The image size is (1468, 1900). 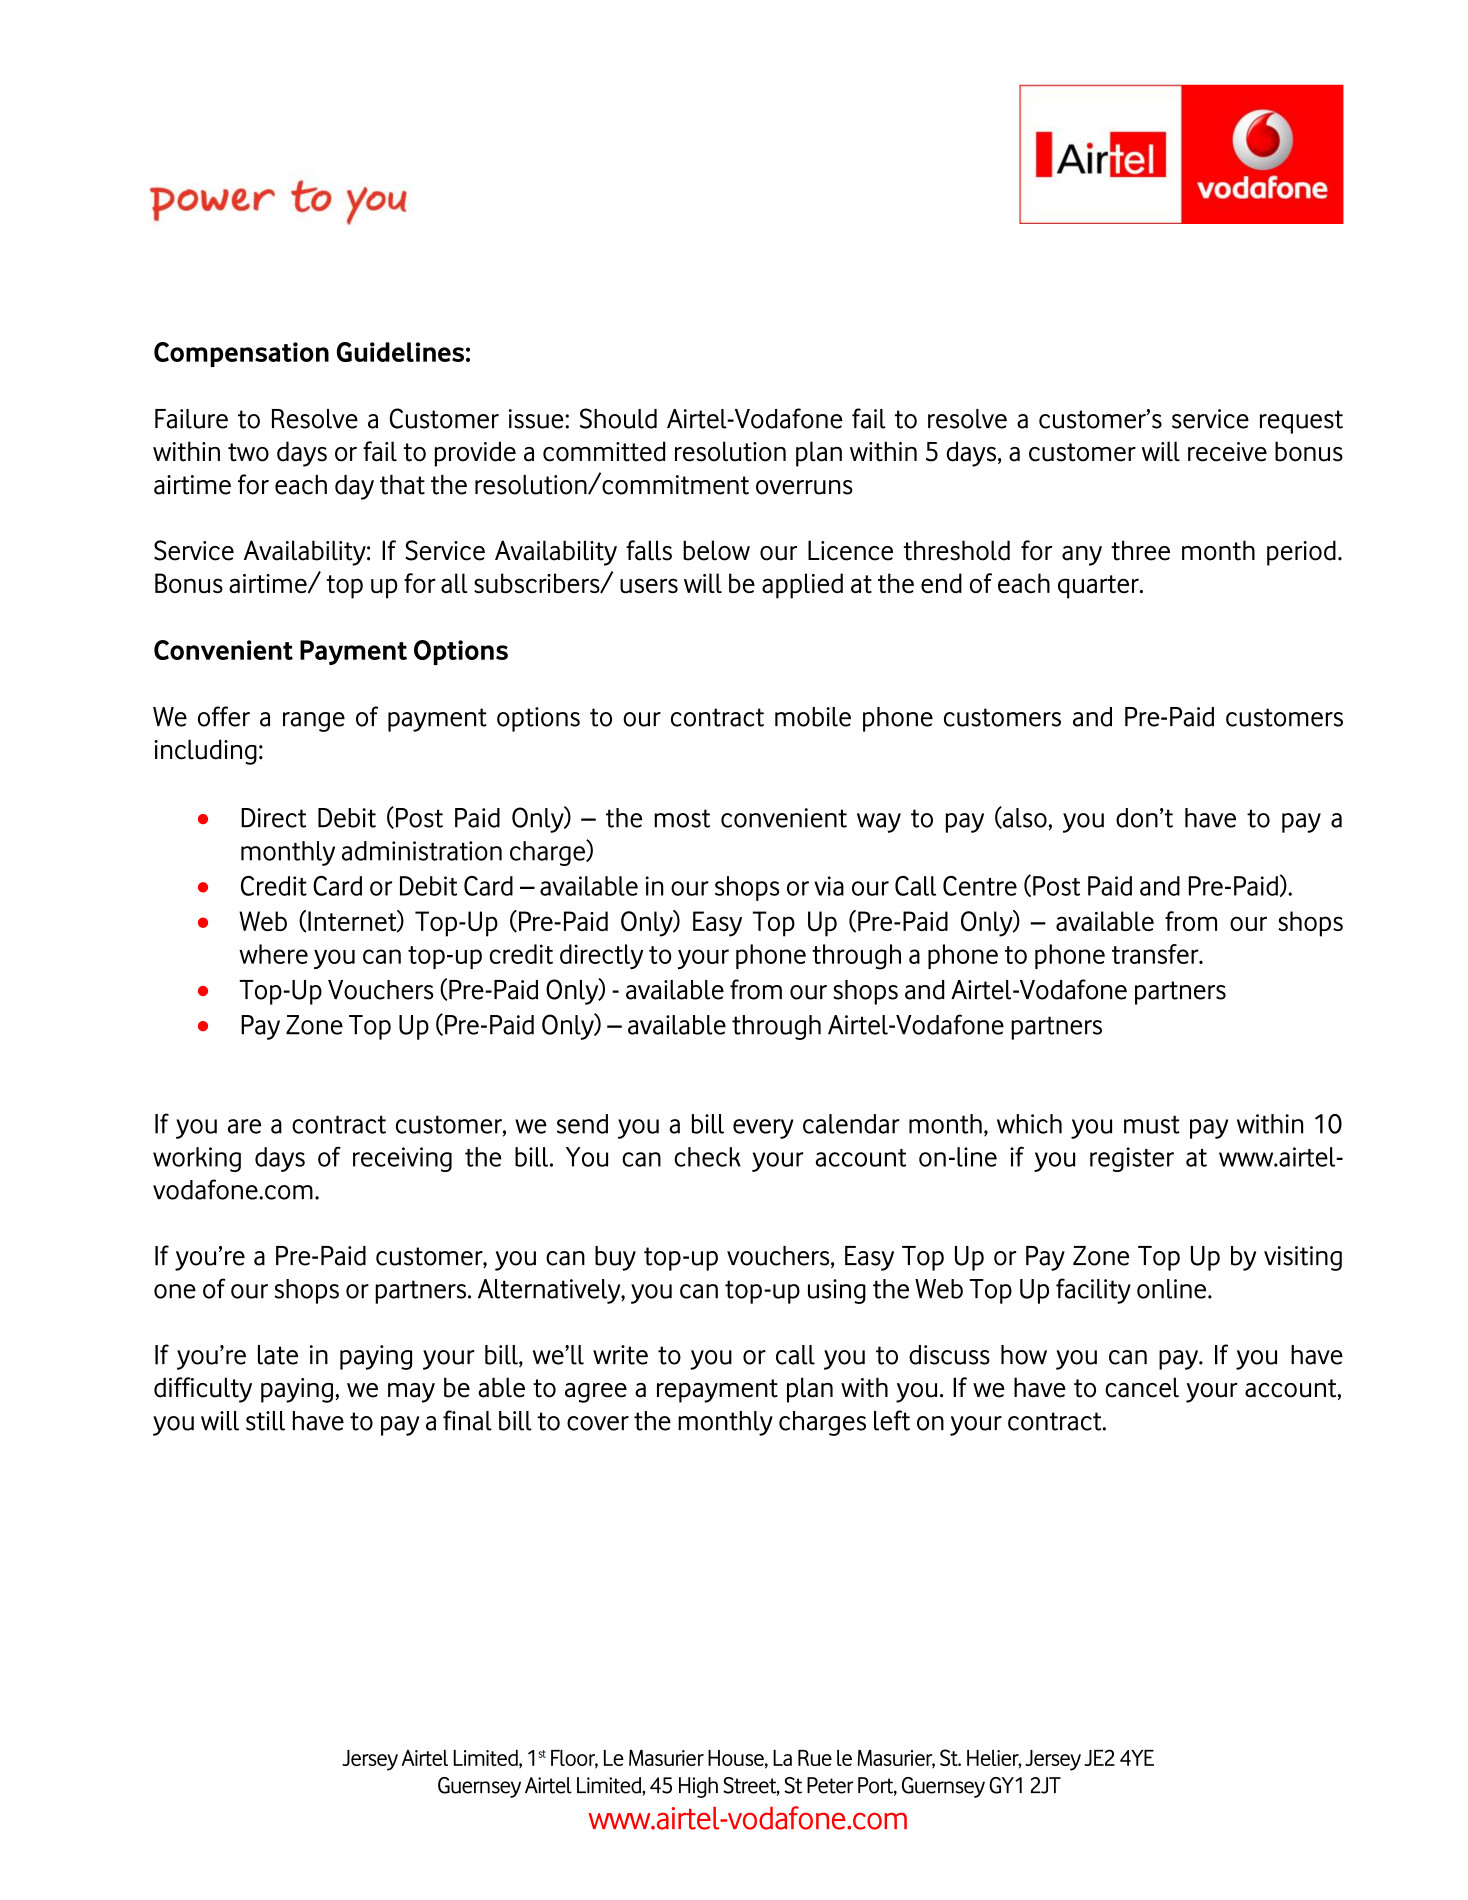 What do you see at coordinates (574, 1759) in the screenshot?
I see `Floor` at bounding box center [574, 1759].
